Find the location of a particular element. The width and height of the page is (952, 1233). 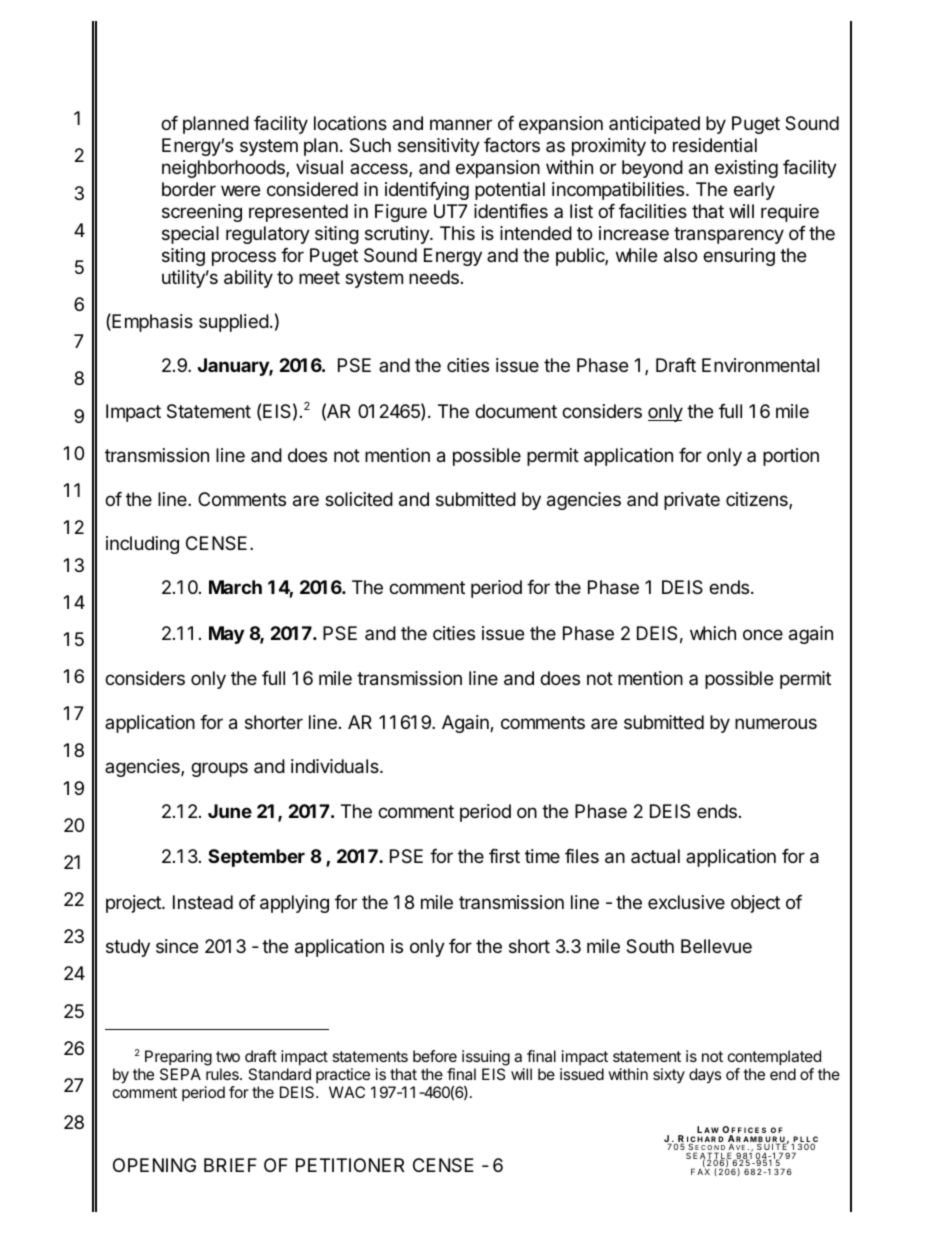

first is located at coordinates (504, 856).
